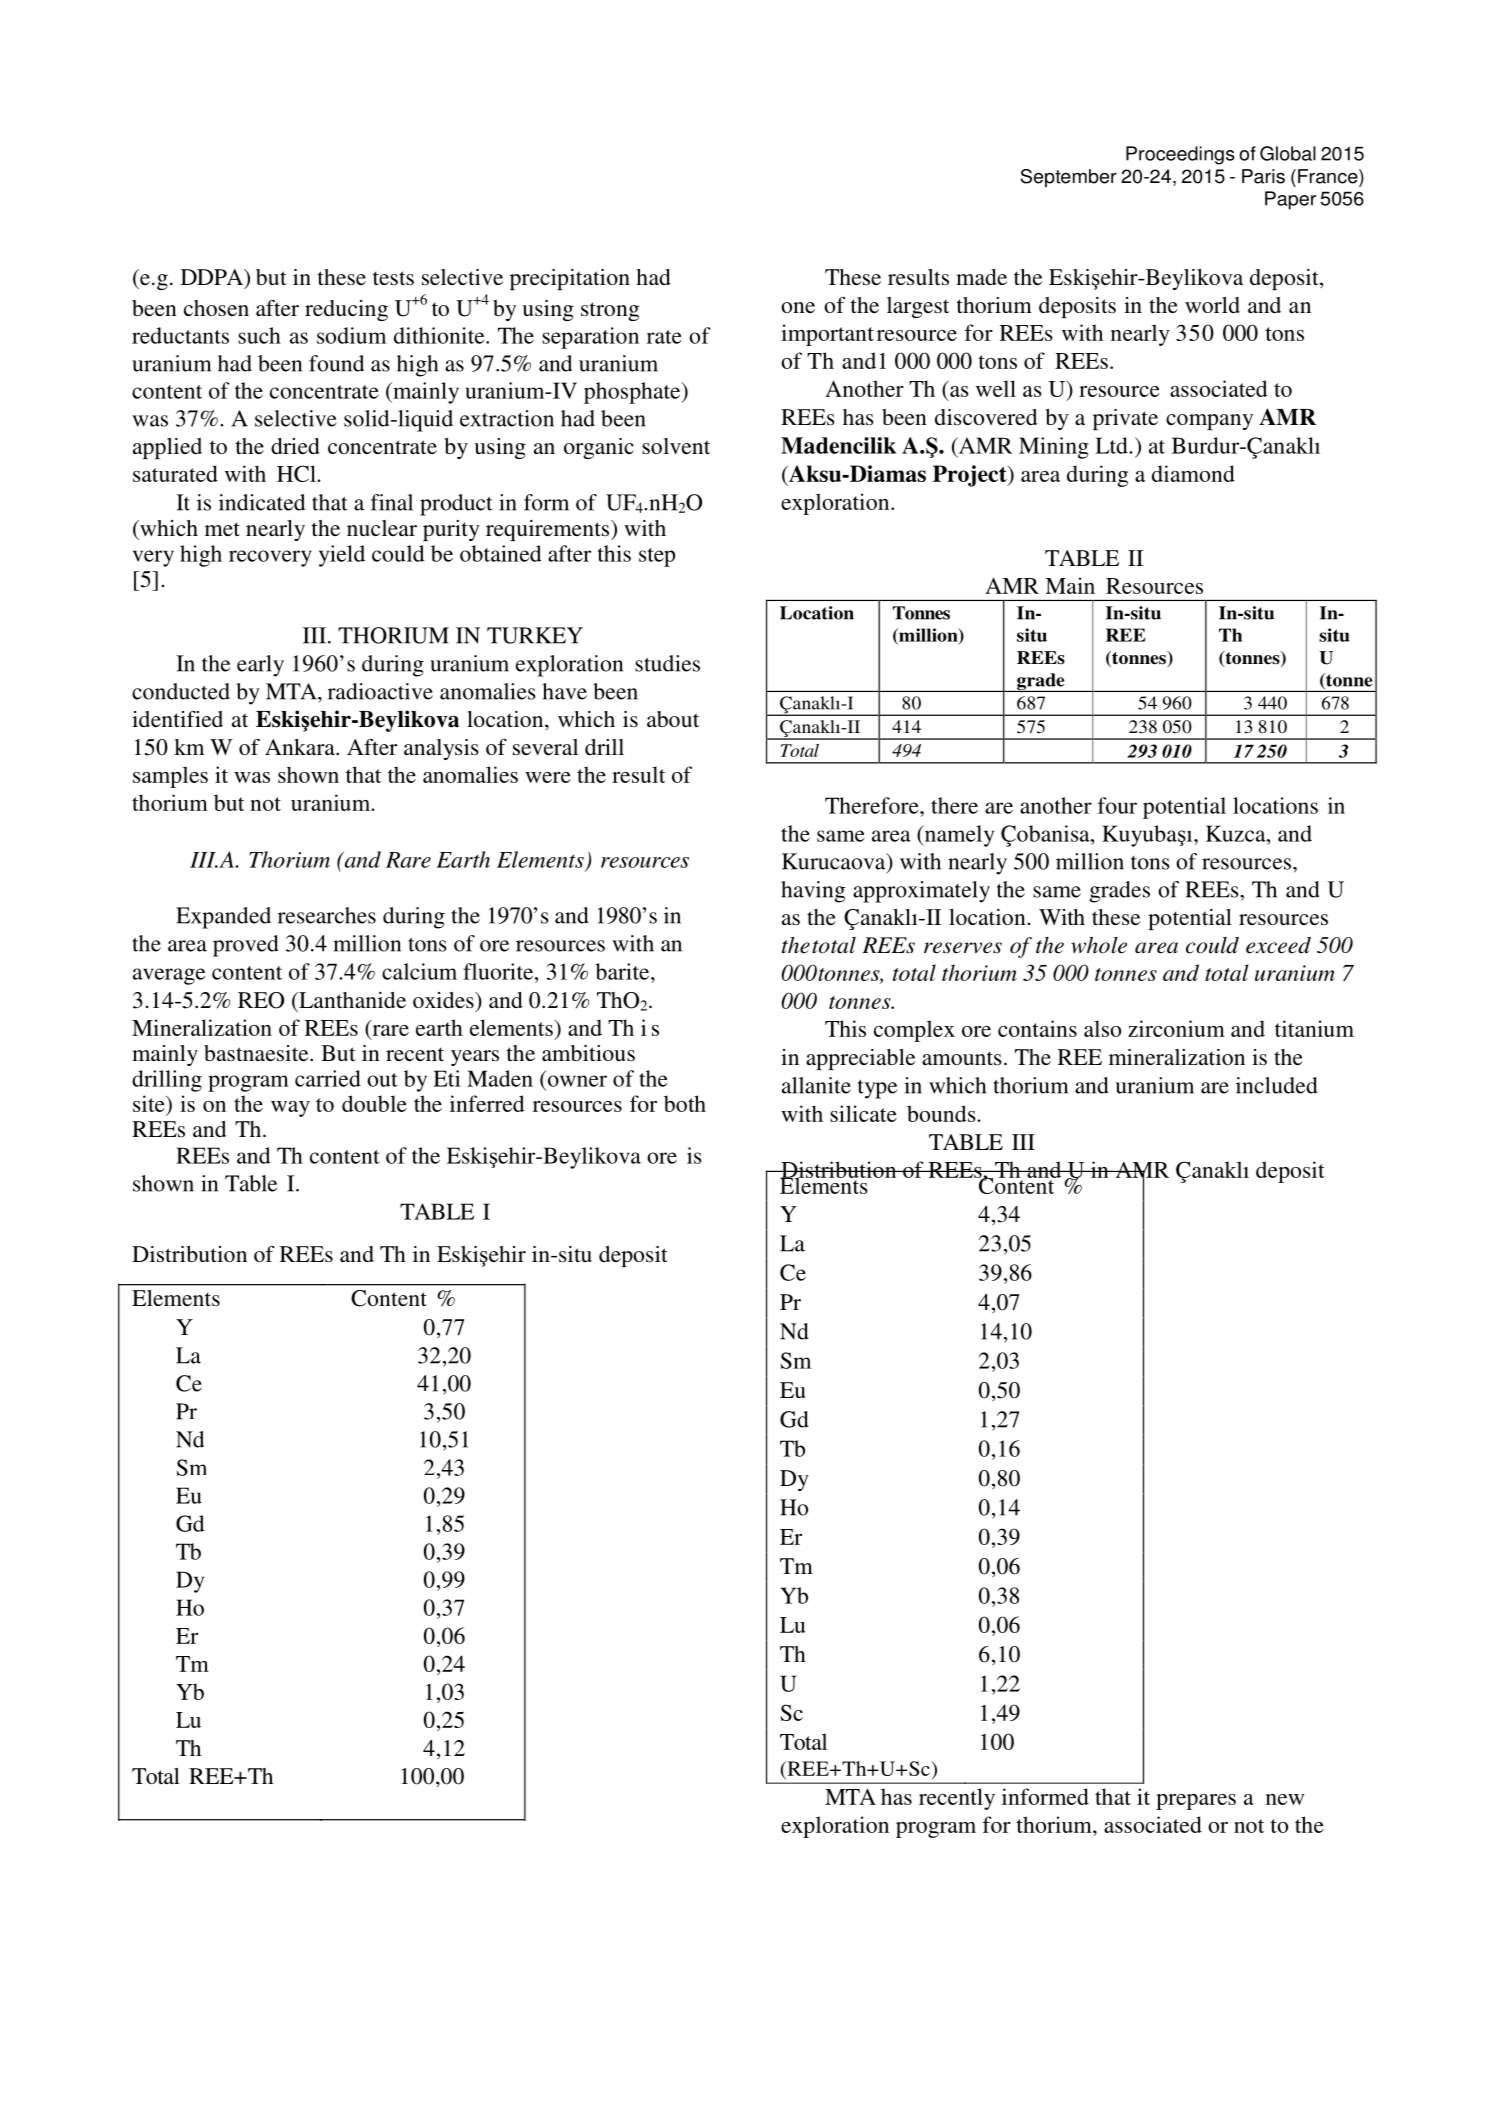  Describe the element at coordinates (290, 1109) in the screenshot. I see `way` at that location.
